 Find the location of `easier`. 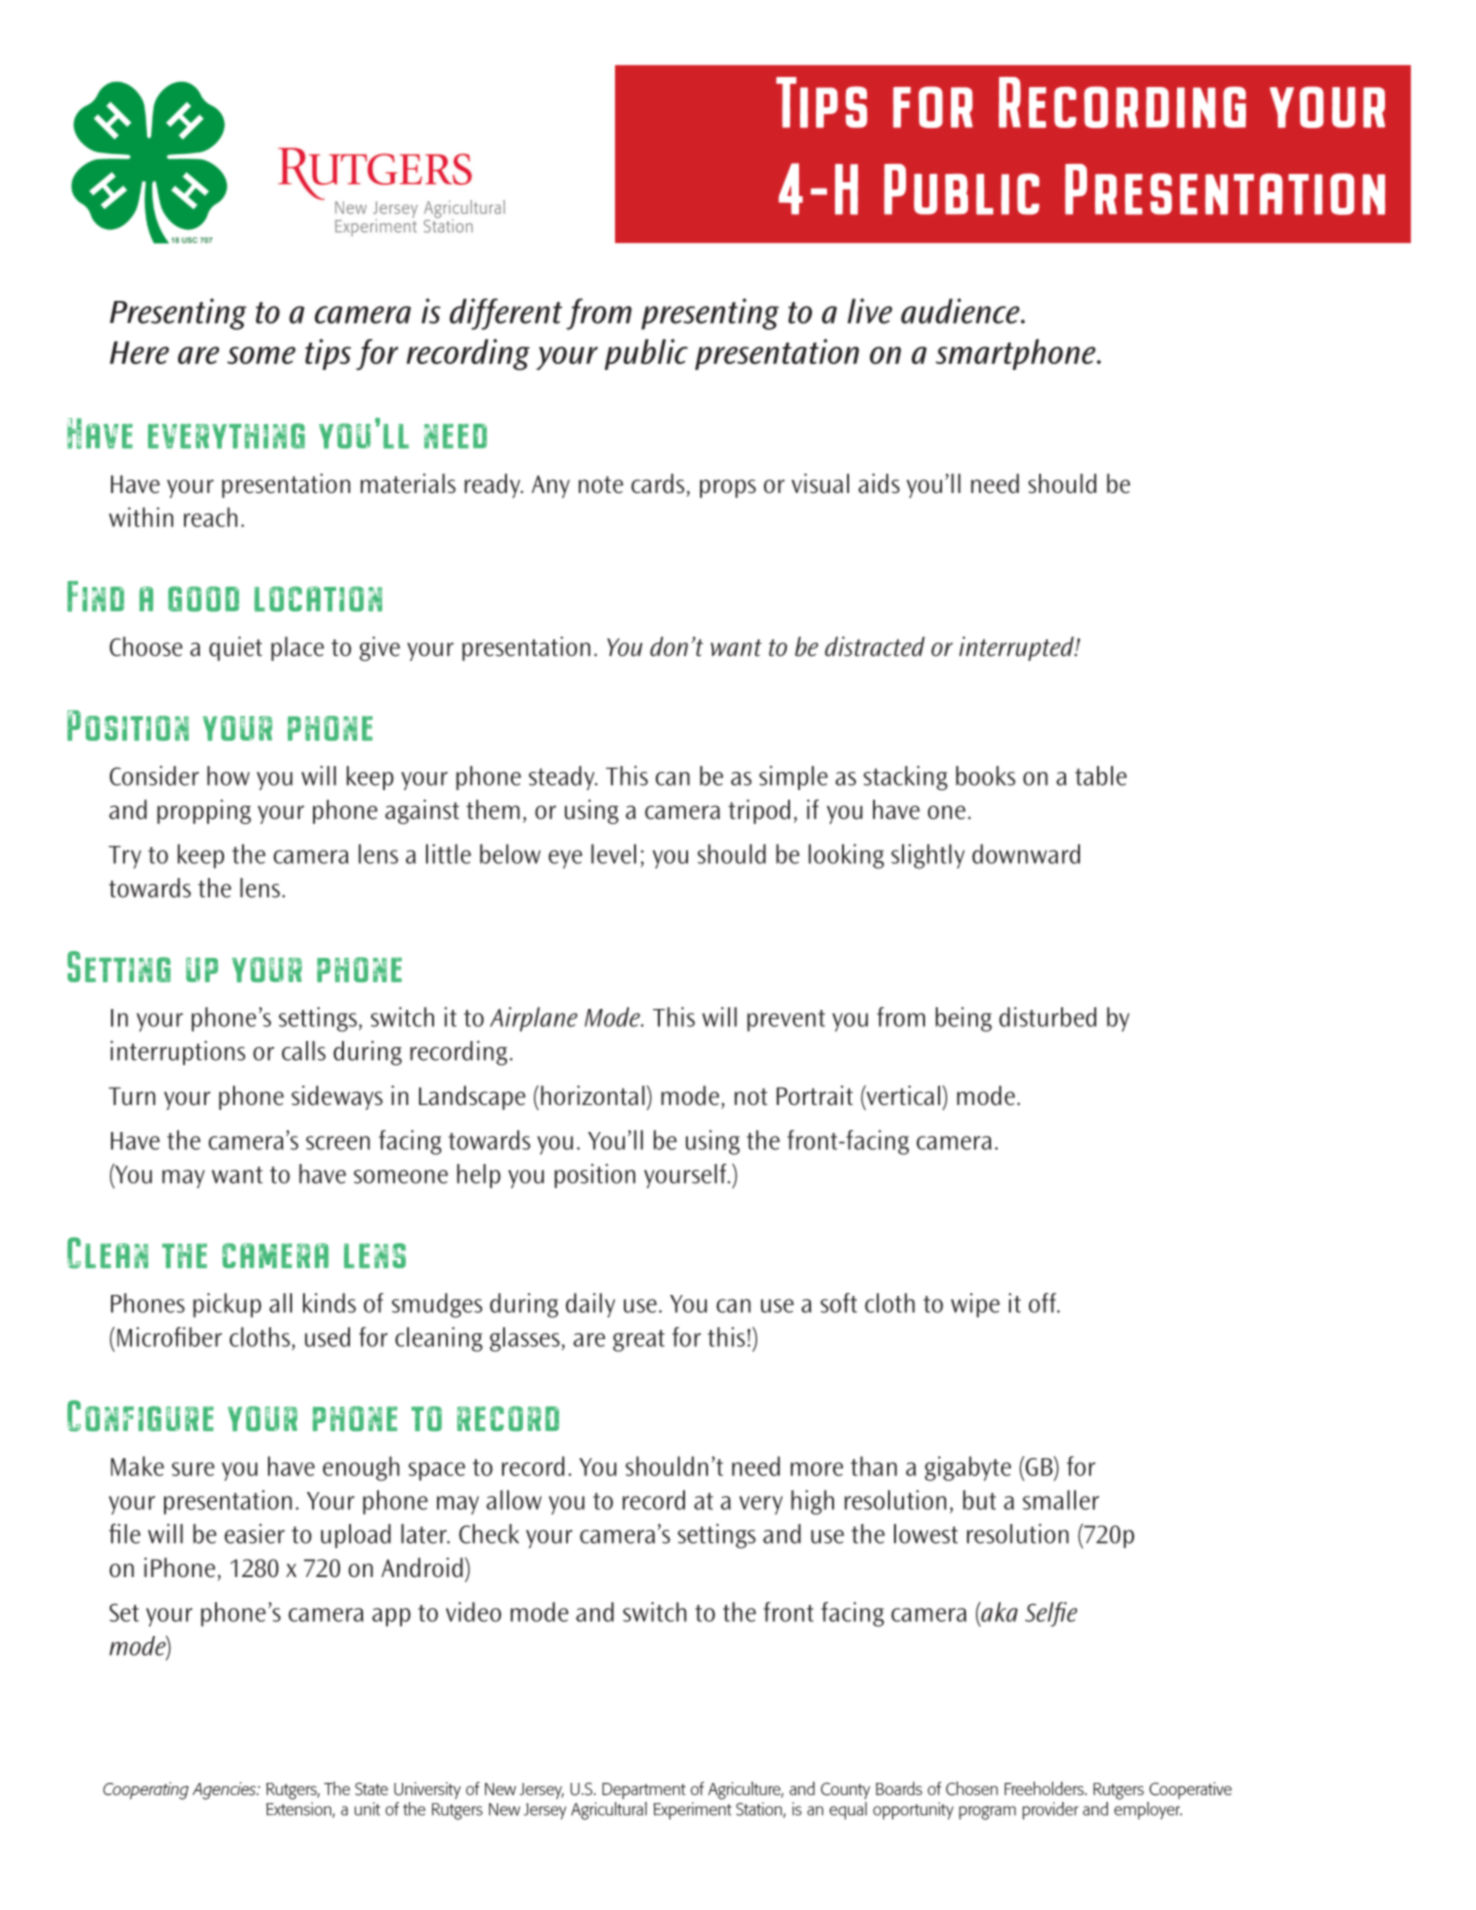

easier is located at coordinates (254, 1533).
